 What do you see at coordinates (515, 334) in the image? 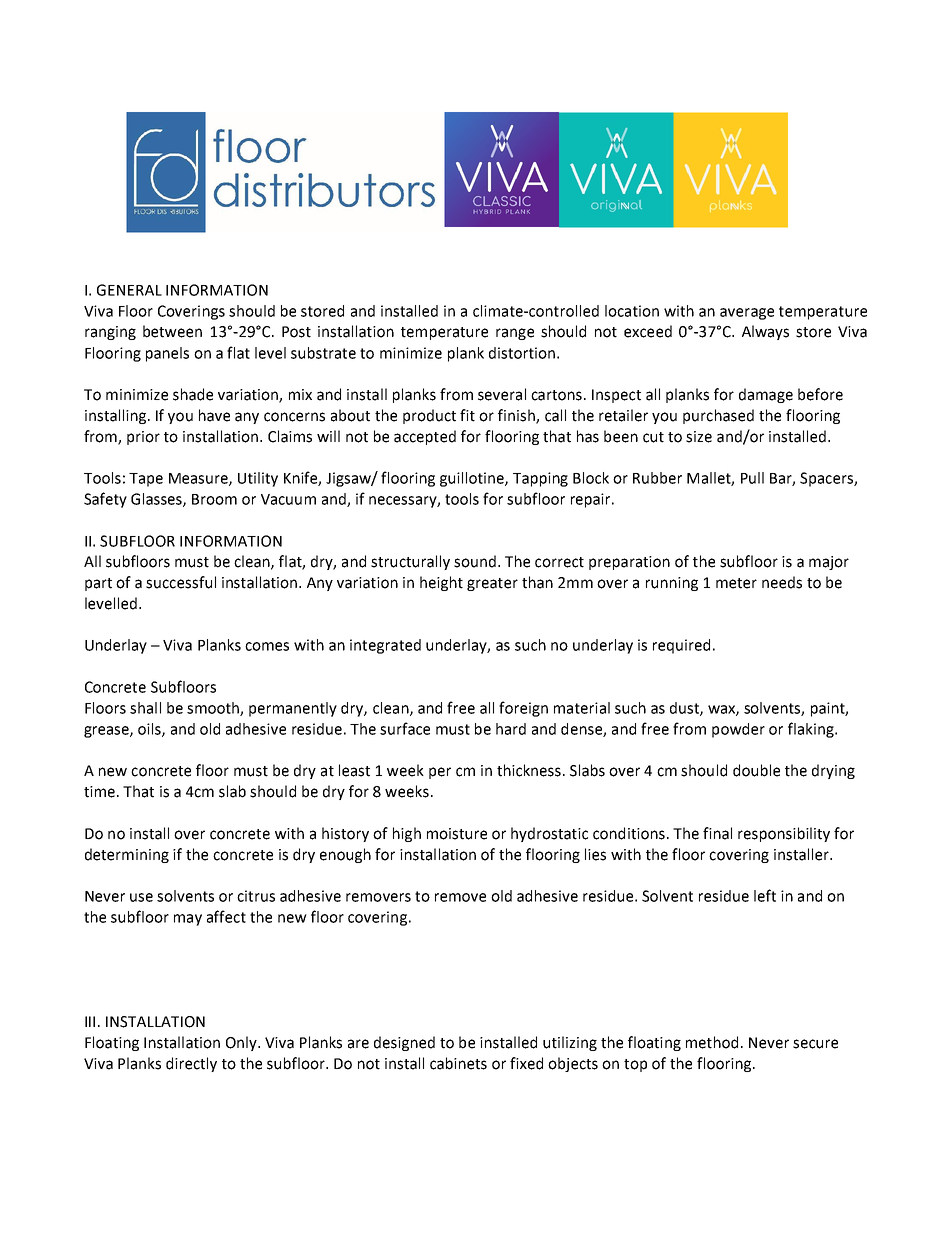
I see `range` at bounding box center [515, 334].
